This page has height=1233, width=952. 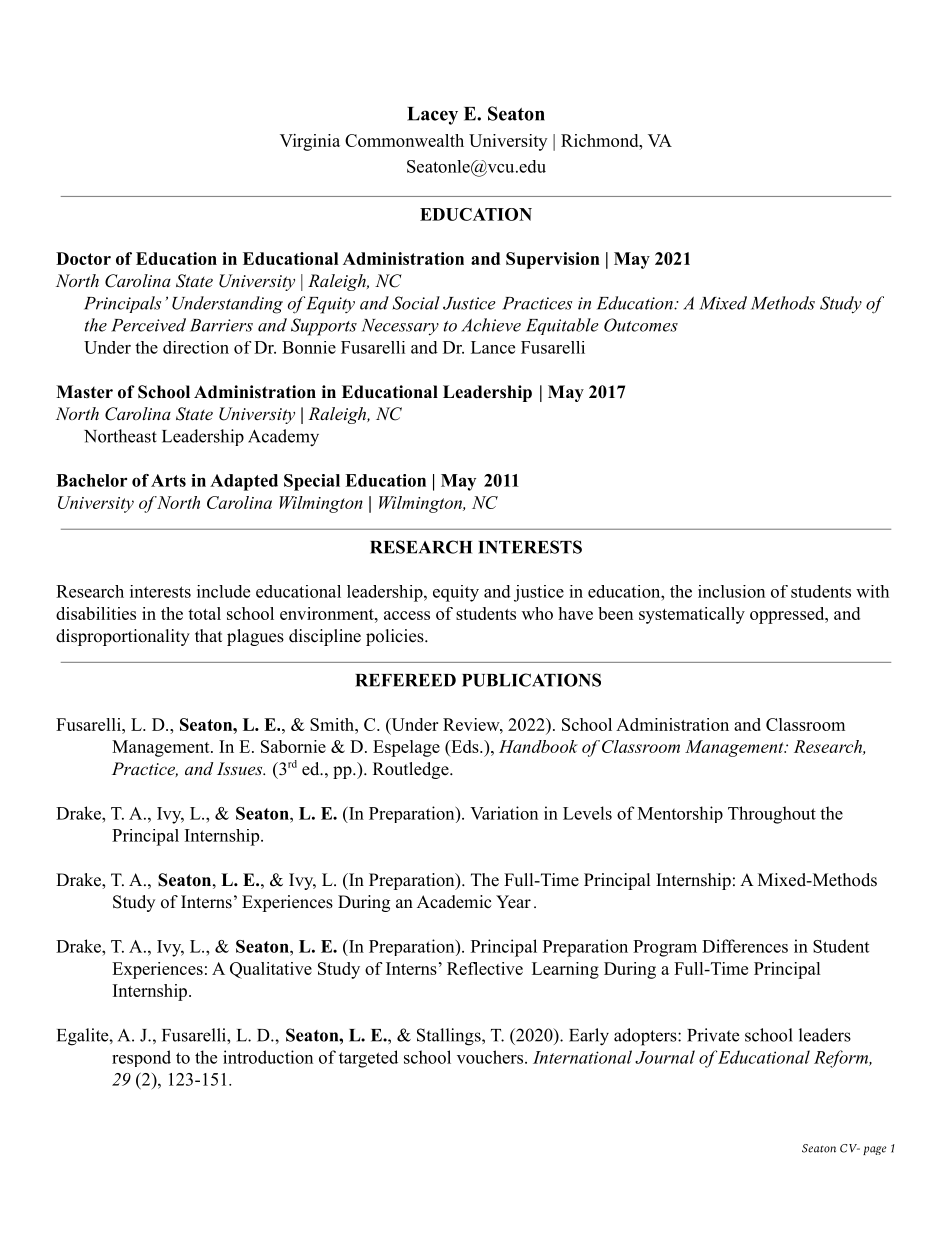 I want to click on Stallings, so click(x=450, y=1037).
